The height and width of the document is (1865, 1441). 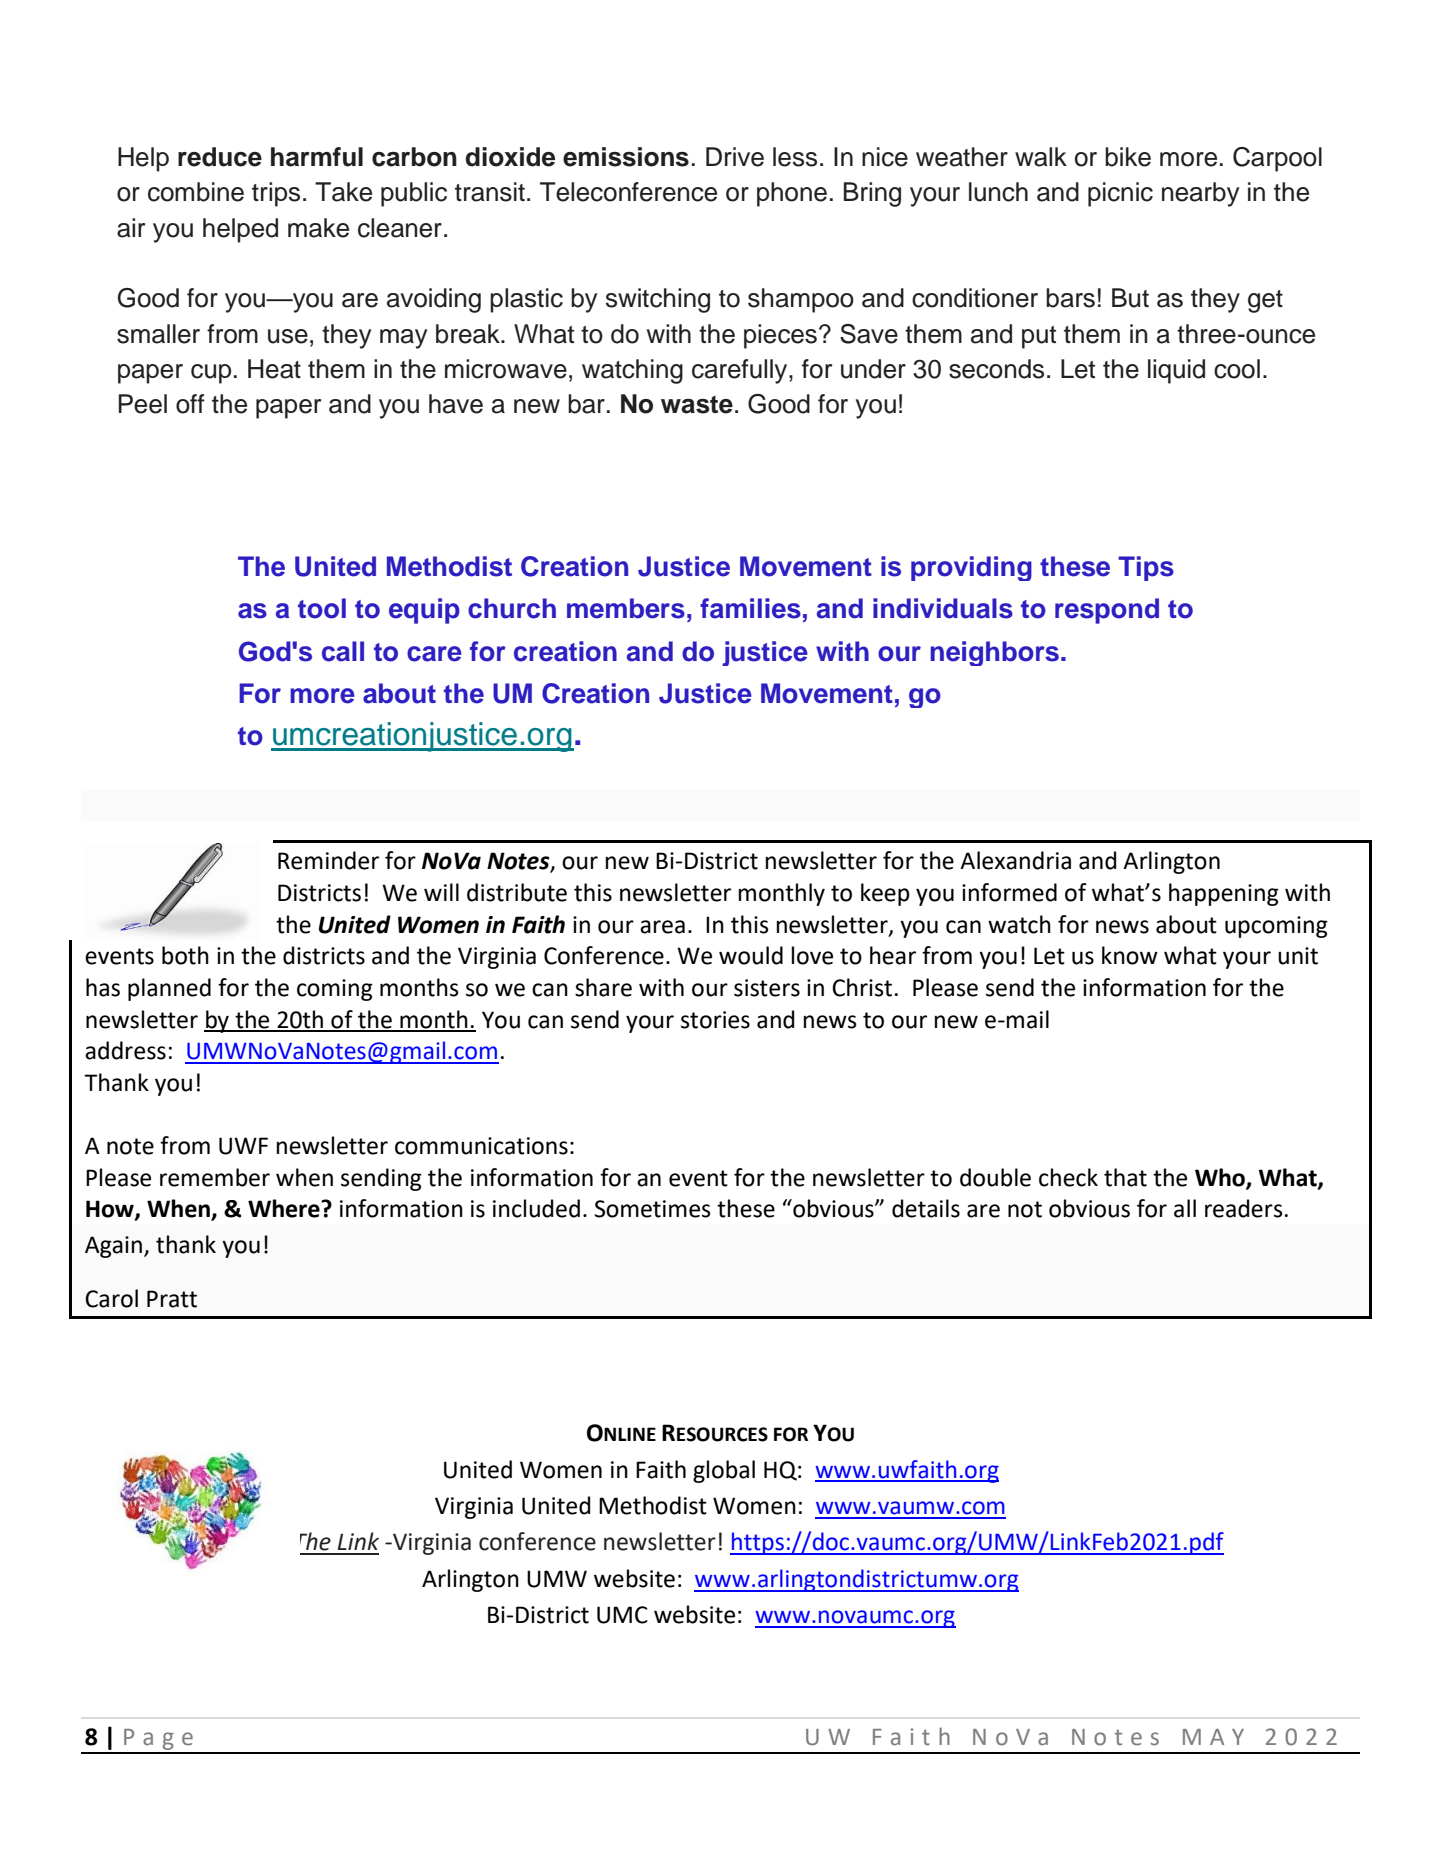 I want to click on tool, so click(x=322, y=608).
